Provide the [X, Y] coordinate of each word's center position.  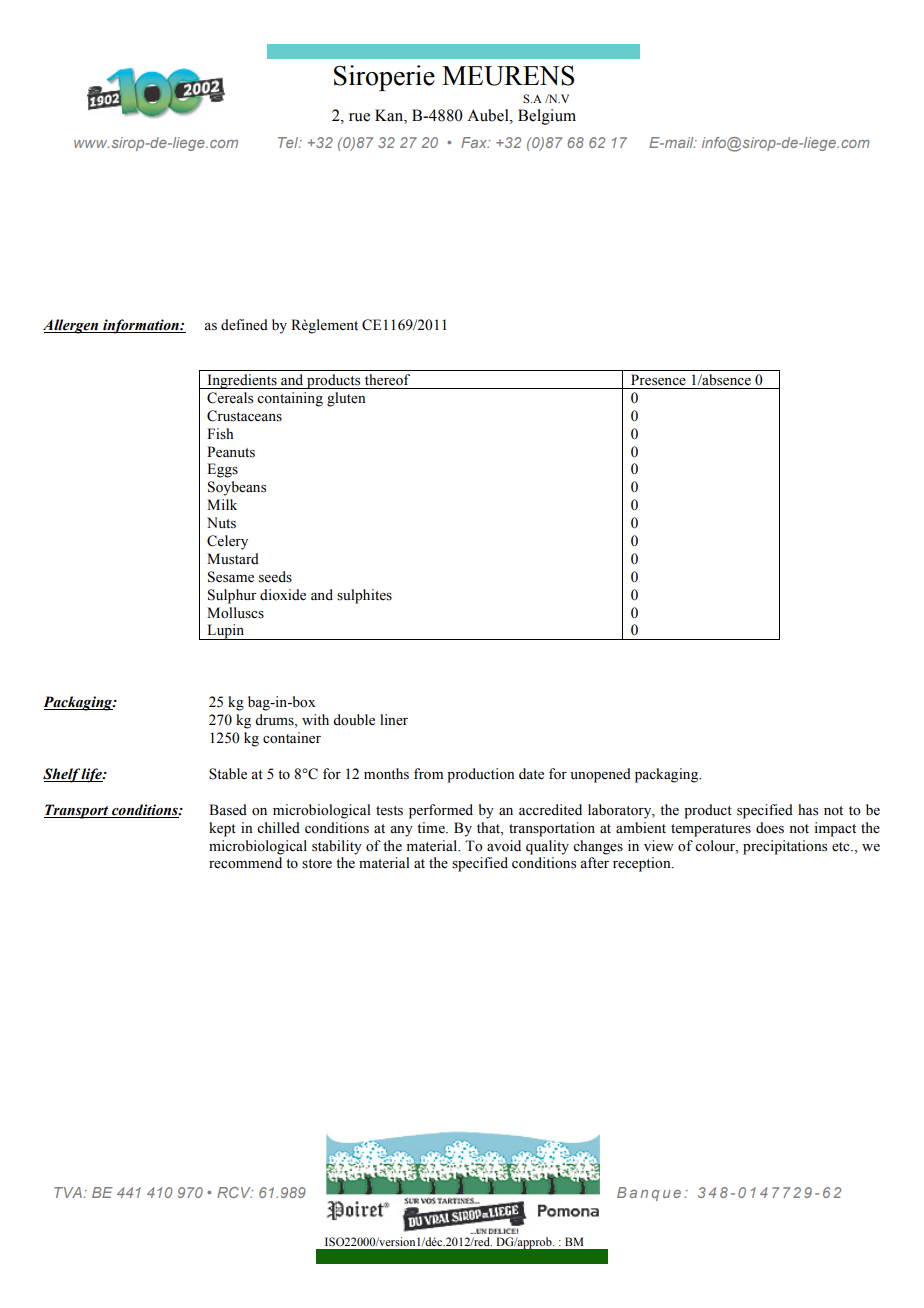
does [770, 828]
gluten [346, 399]
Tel [289, 142]
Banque [649, 1194]
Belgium [547, 117]
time [432, 827]
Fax [475, 142]
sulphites [364, 596]
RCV [235, 1192]
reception [643, 864]
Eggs [222, 470]
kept [222, 829]
